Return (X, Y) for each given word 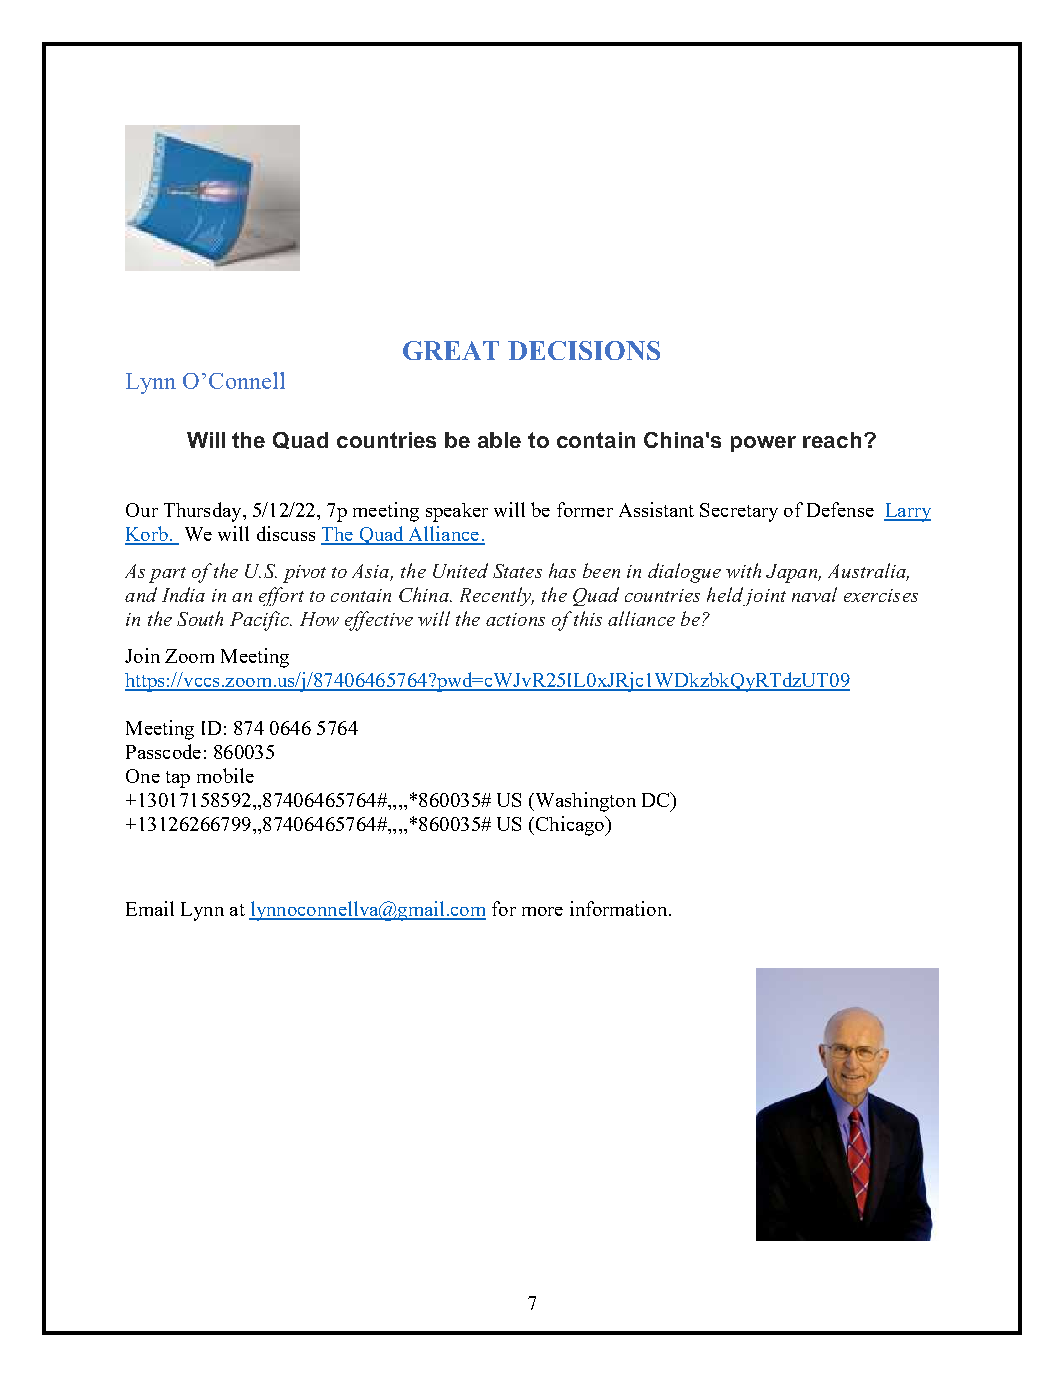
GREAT (451, 350)
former (585, 509)
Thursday (204, 512)
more (542, 911)
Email (150, 908)
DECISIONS (584, 350)
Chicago (571, 826)
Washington (584, 802)
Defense (840, 509)
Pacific (260, 621)
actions (515, 619)
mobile (225, 775)
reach (832, 440)
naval (814, 594)
